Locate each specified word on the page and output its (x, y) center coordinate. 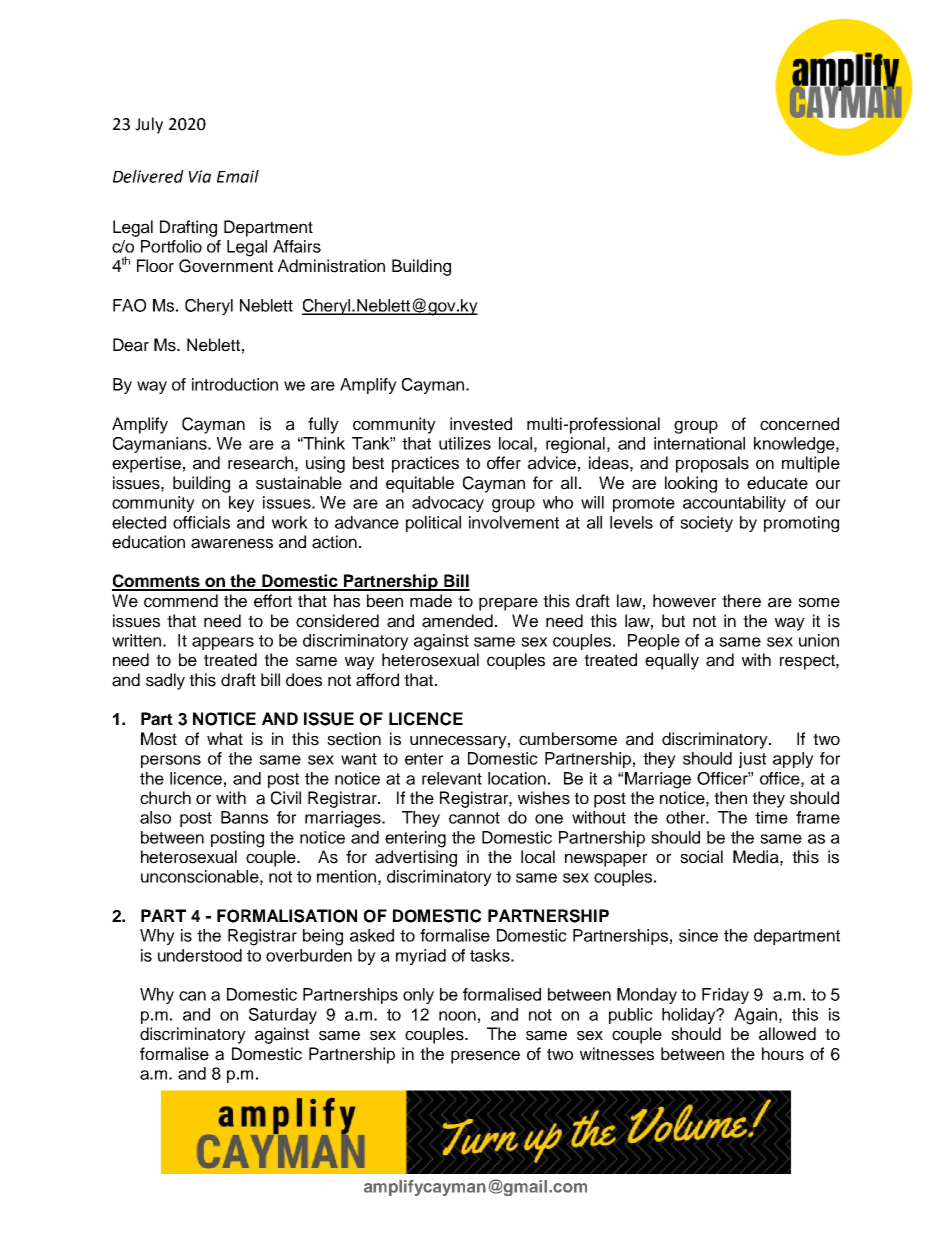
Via (200, 176)
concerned (799, 424)
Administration (331, 266)
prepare (508, 604)
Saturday (283, 1016)
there (741, 601)
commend (181, 601)
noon (457, 1016)
